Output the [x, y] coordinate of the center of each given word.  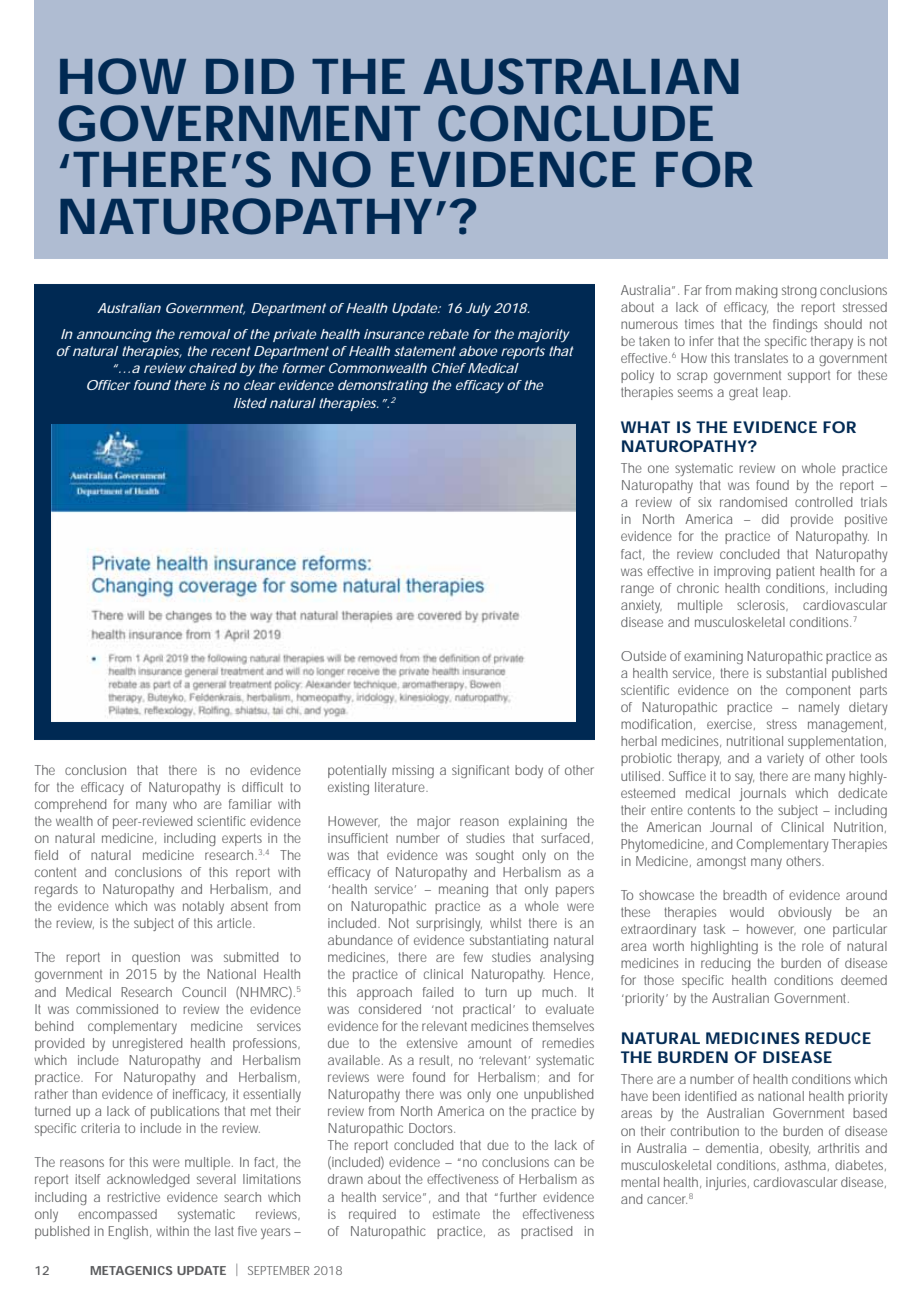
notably [203, 907]
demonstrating [383, 387]
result [435, 1060]
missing [413, 771]
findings [795, 325]
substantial [796, 673]
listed [250, 403]
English [130, 1232]
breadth [745, 895]
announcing [114, 336]
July [478, 309]
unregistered [147, 1044]
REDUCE [838, 1038]
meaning [463, 890]
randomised [753, 502]
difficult [262, 787]
